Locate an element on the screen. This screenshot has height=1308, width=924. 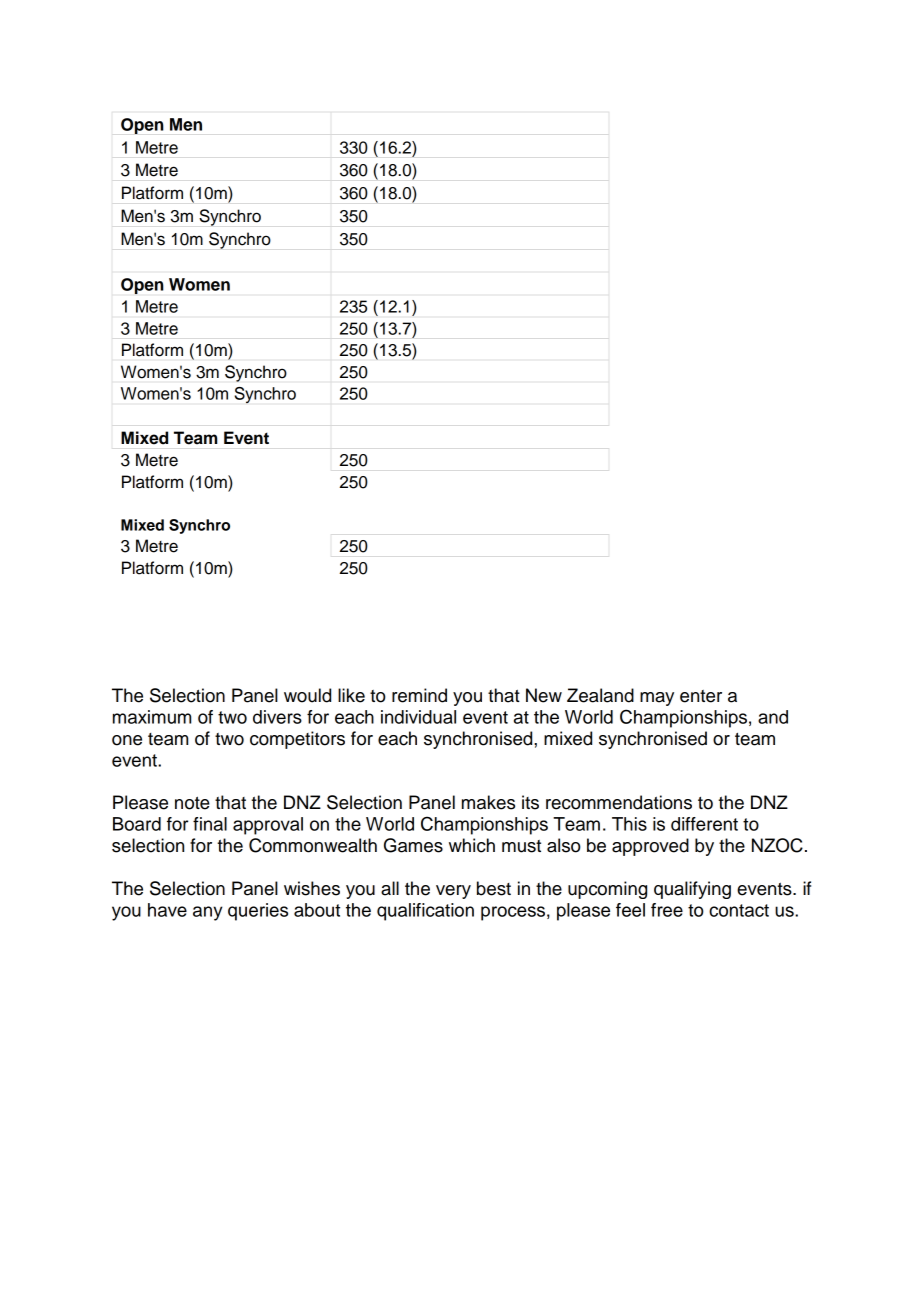
have is located at coordinates (167, 910).
